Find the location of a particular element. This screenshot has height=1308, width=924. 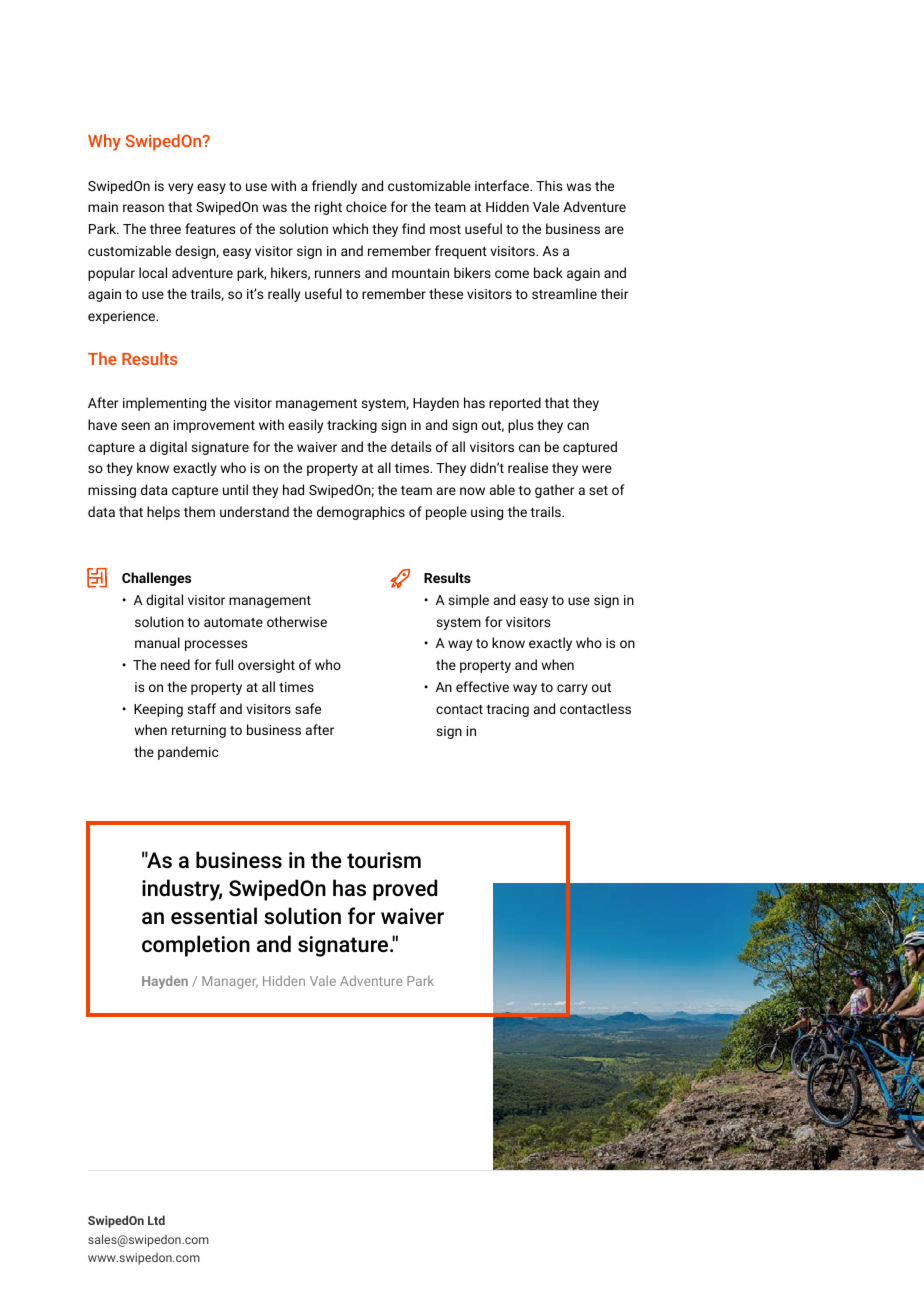

This is located at coordinates (549, 185).
